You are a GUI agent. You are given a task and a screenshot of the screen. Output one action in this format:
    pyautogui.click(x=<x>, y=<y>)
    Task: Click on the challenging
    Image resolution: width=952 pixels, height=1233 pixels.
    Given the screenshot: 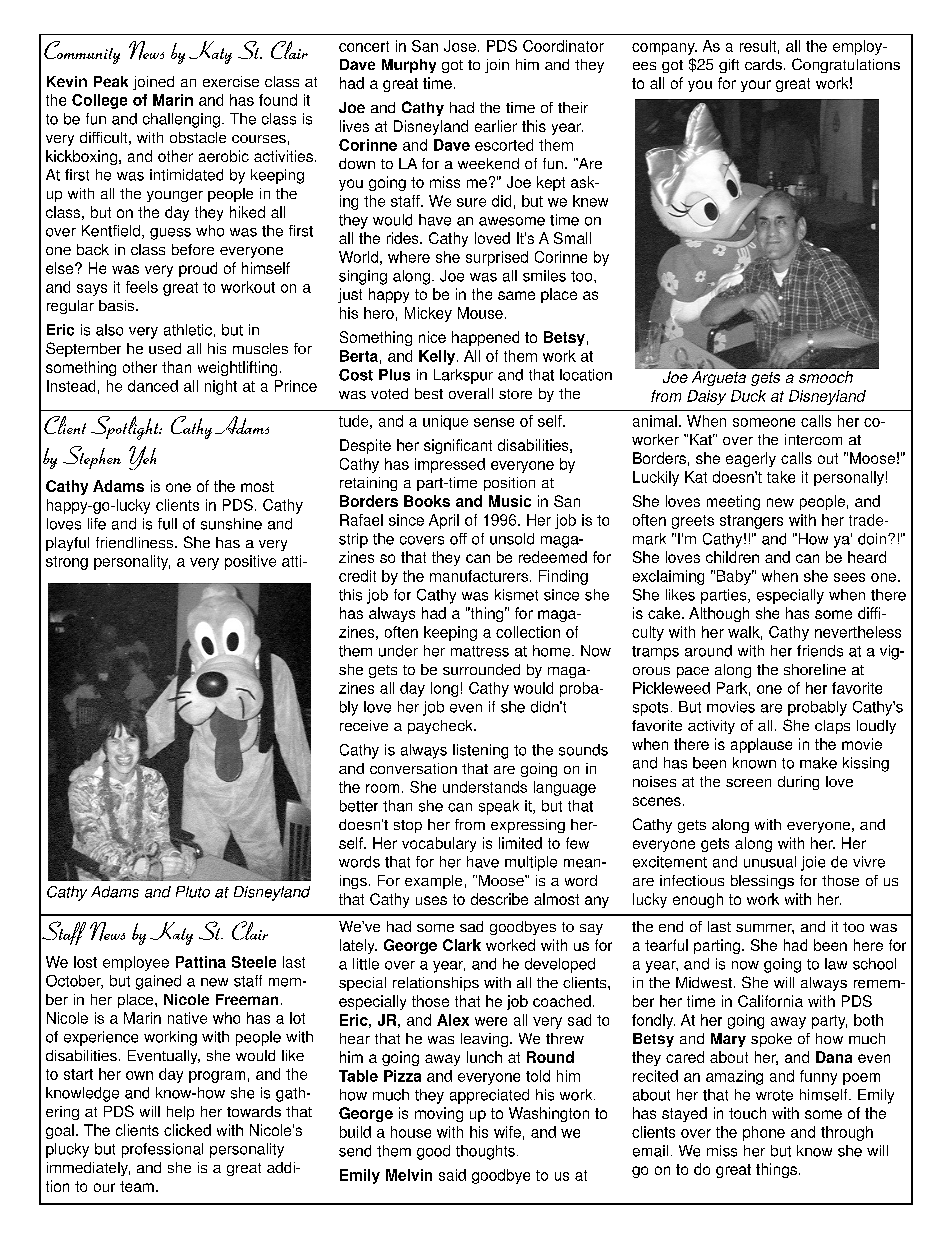 What is the action you would take?
    pyautogui.click(x=181, y=120)
